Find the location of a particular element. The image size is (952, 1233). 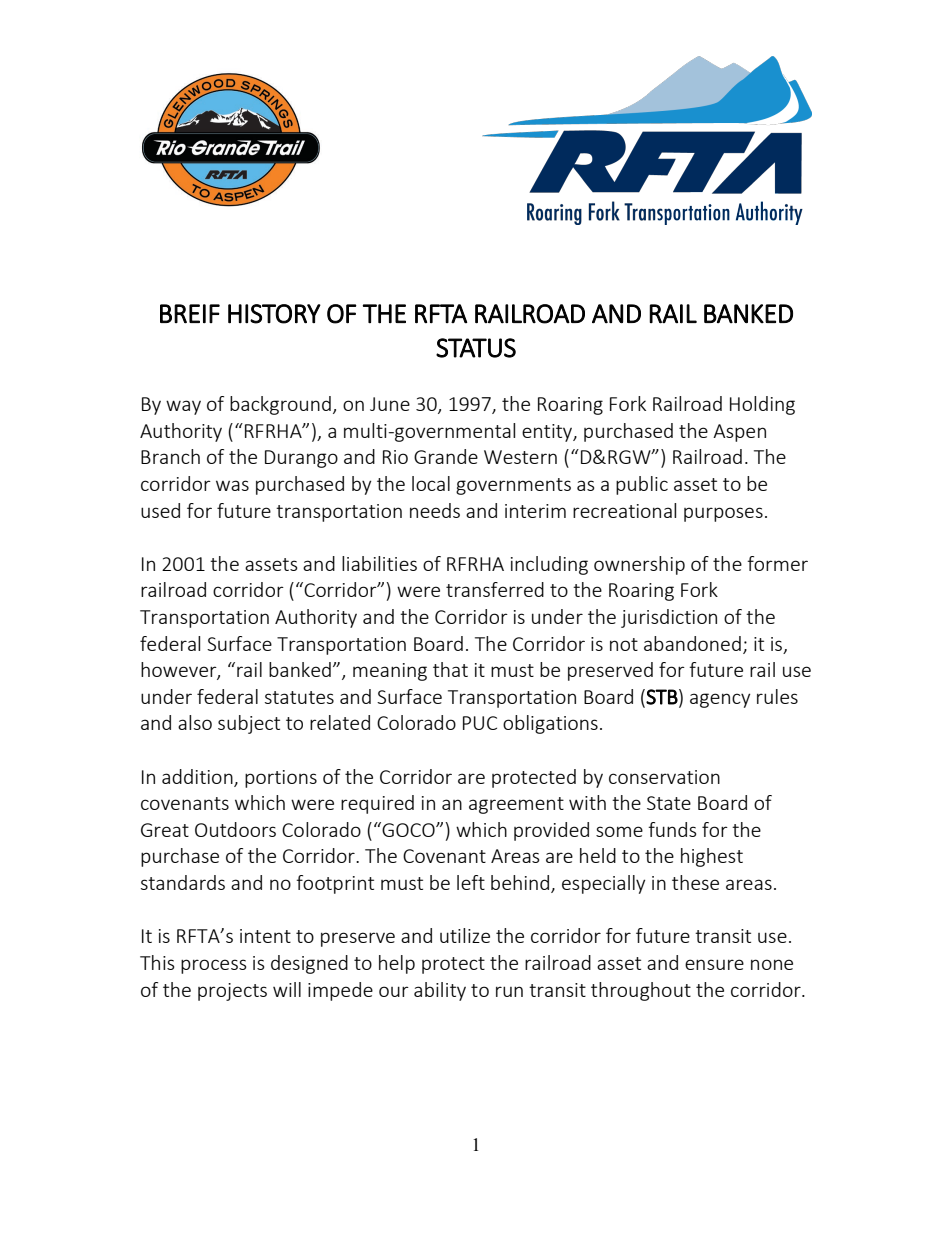

Grande is located at coordinates (446, 456).
